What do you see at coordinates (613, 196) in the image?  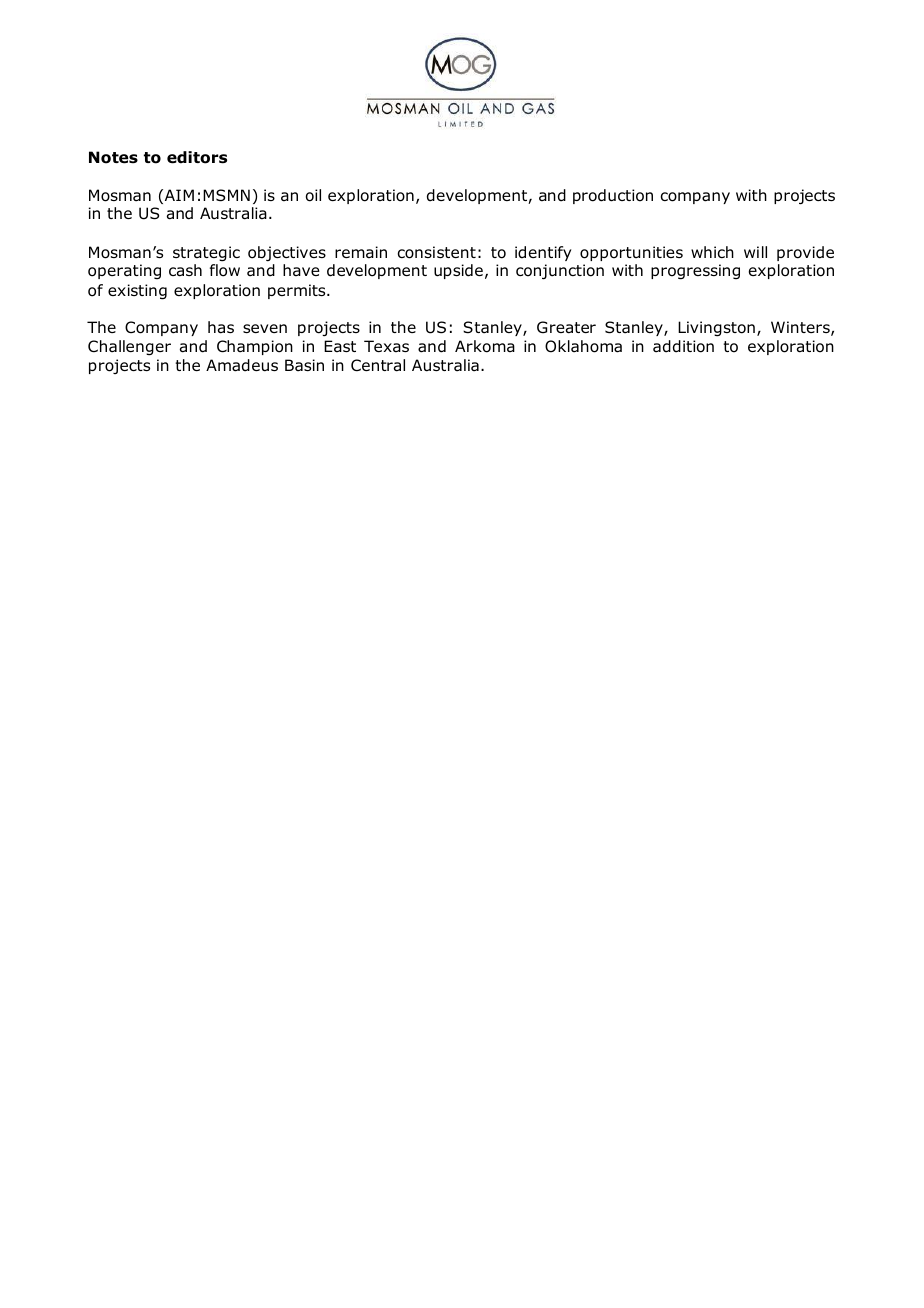 I see `production` at bounding box center [613, 196].
